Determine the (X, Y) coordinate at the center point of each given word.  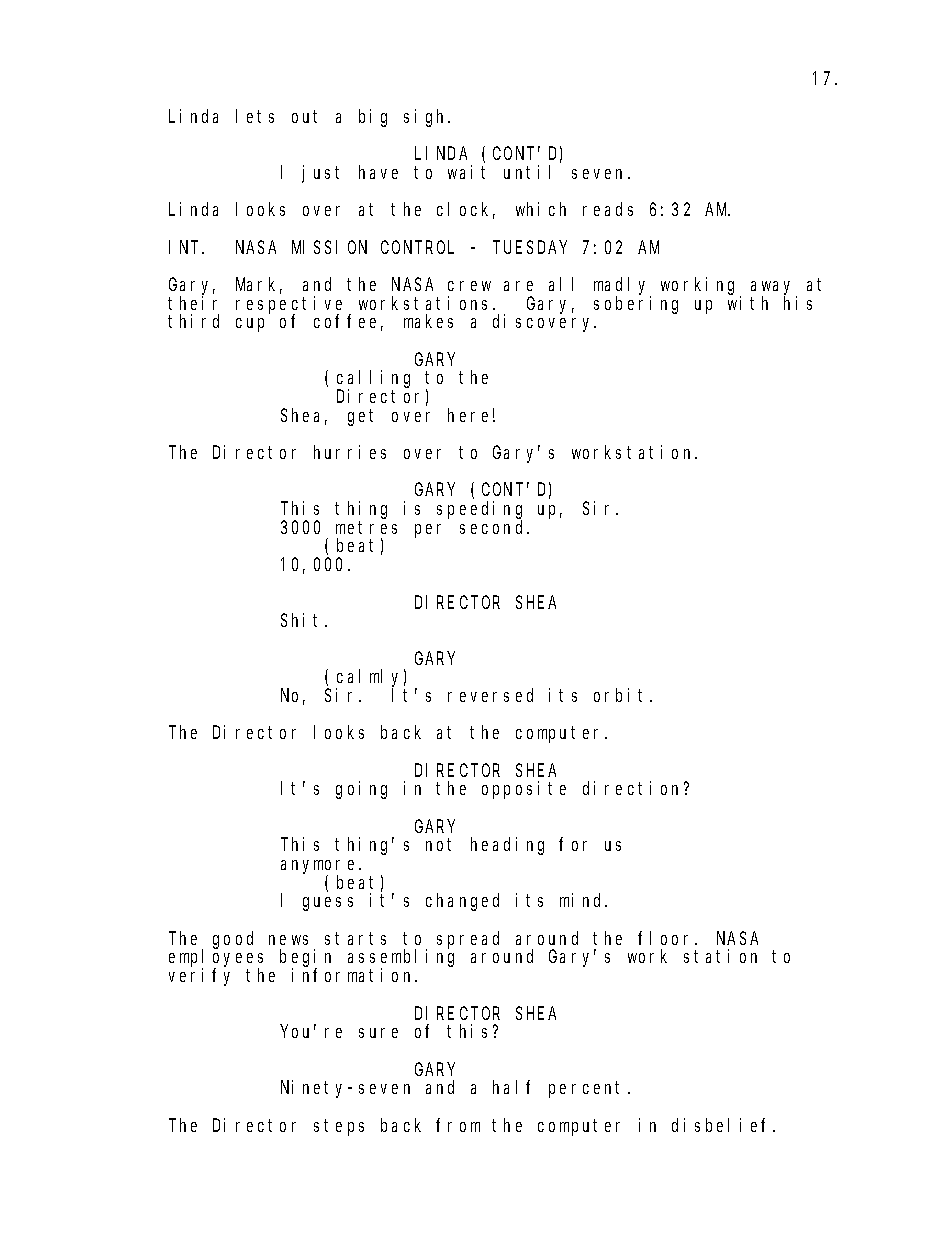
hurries (350, 452)
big (373, 118)
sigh (427, 118)
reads (608, 209)
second (494, 527)
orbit (622, 695)
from (458, 1125)
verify (199, 977)
